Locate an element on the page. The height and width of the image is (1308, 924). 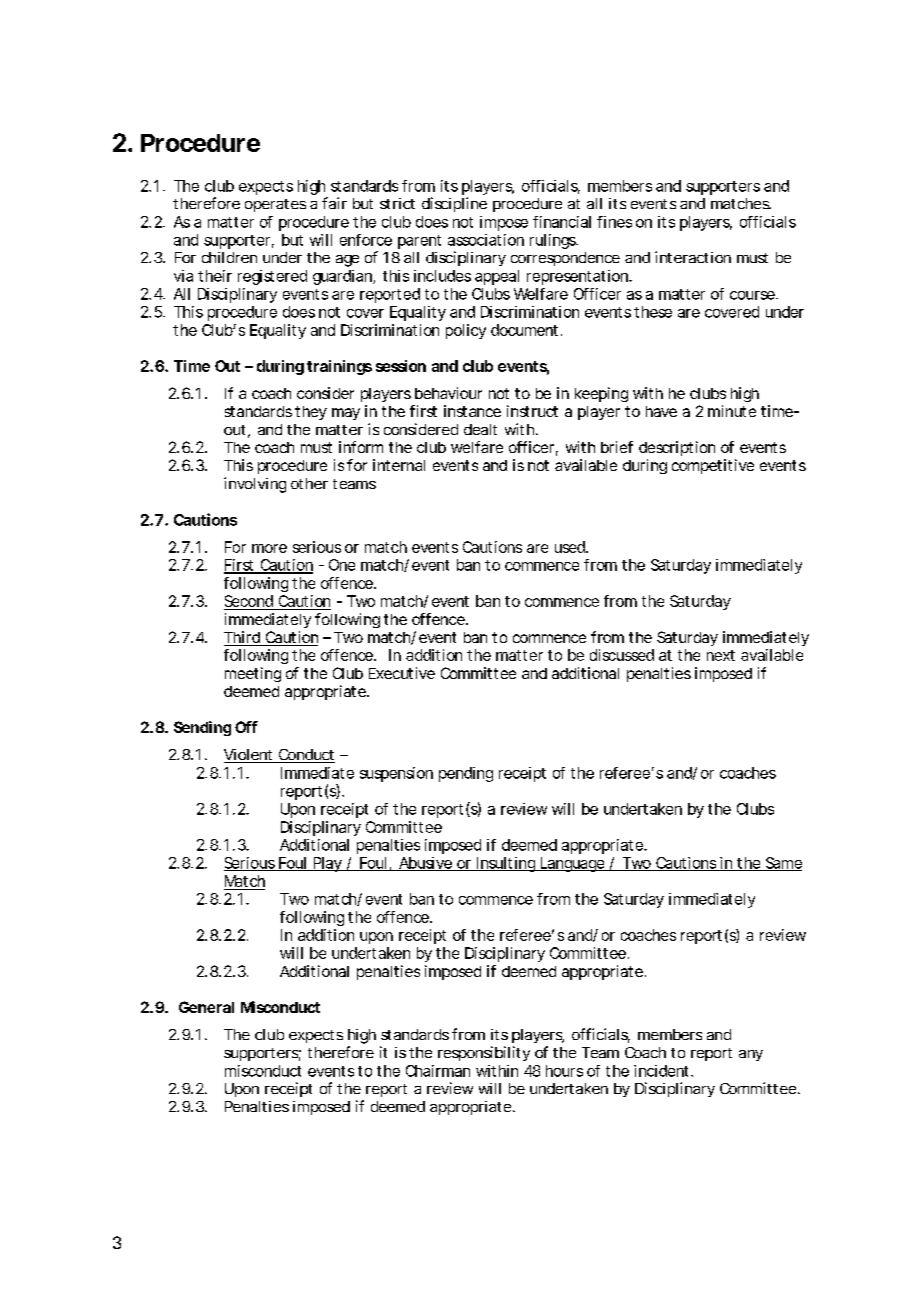
internal is located at coordinates (399, 465).
